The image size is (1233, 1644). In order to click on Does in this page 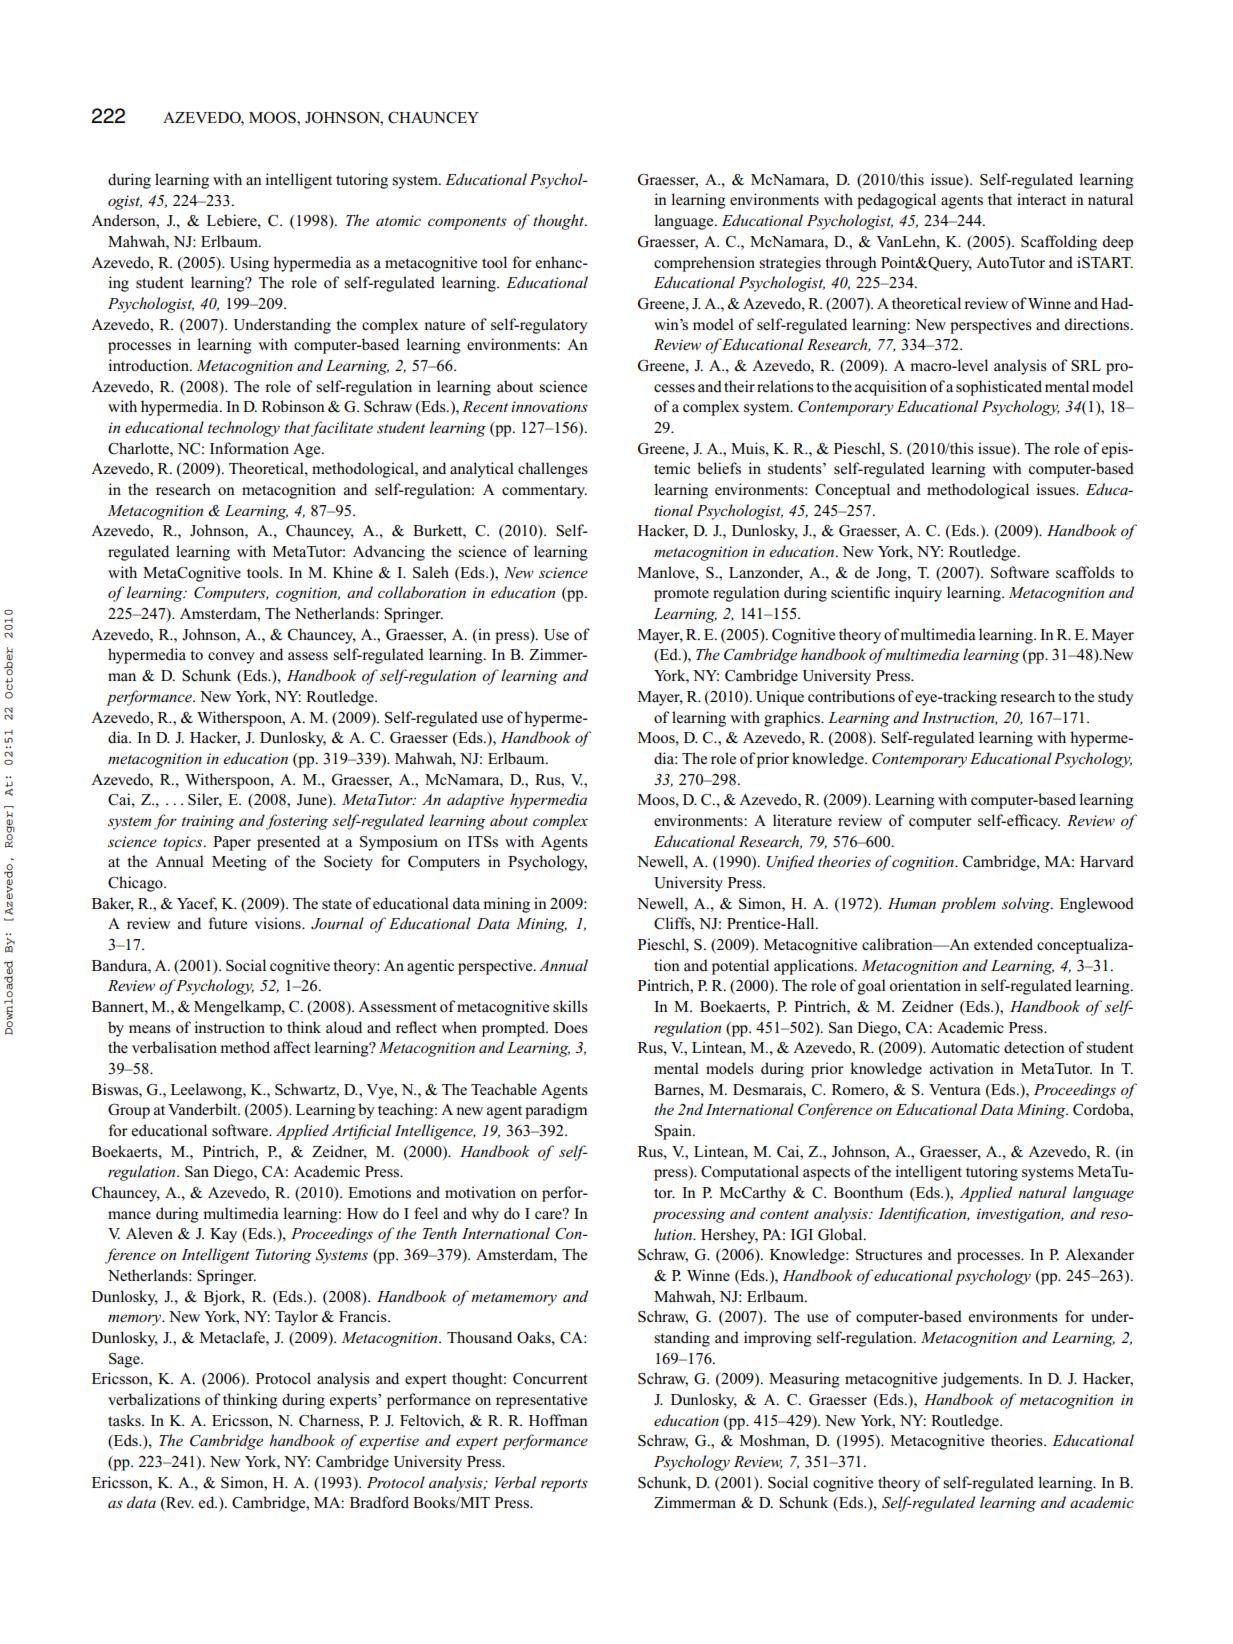, I will do `click(571, 1028)`.
